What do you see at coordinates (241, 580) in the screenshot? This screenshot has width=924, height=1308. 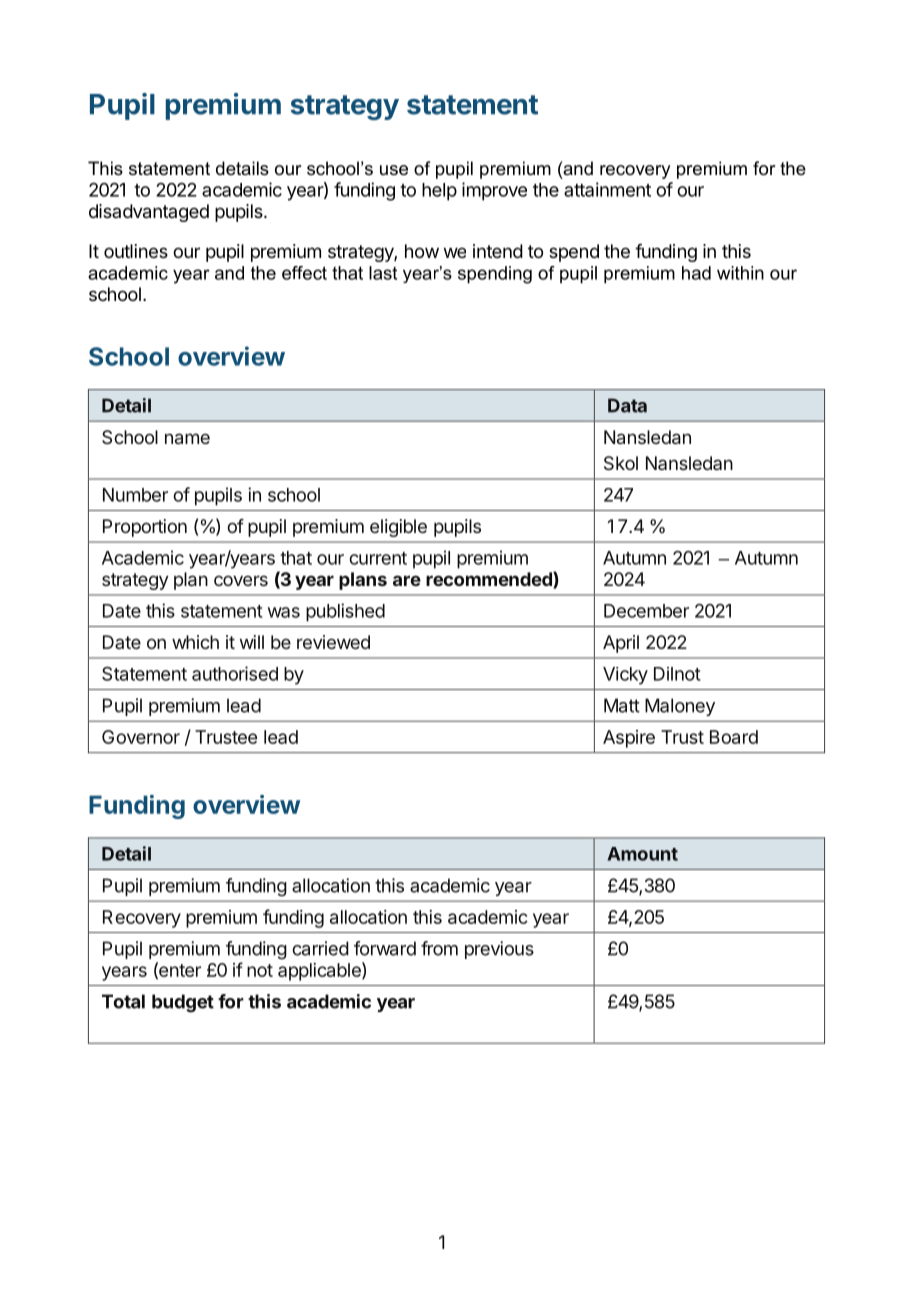 I see `covers` at bounding box center [241, 580].
